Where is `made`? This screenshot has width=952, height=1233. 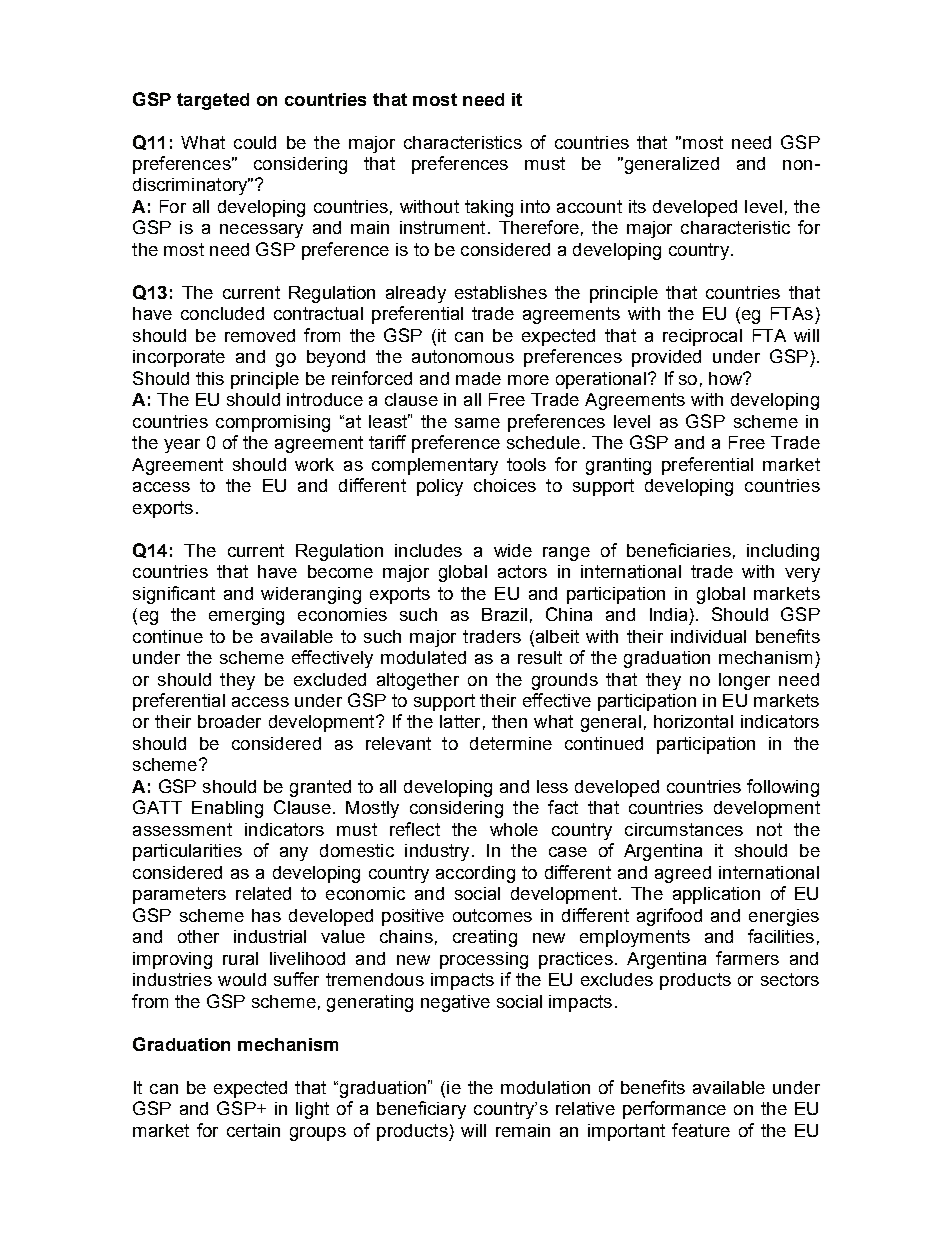 made is located at coordinates (478, 378).
